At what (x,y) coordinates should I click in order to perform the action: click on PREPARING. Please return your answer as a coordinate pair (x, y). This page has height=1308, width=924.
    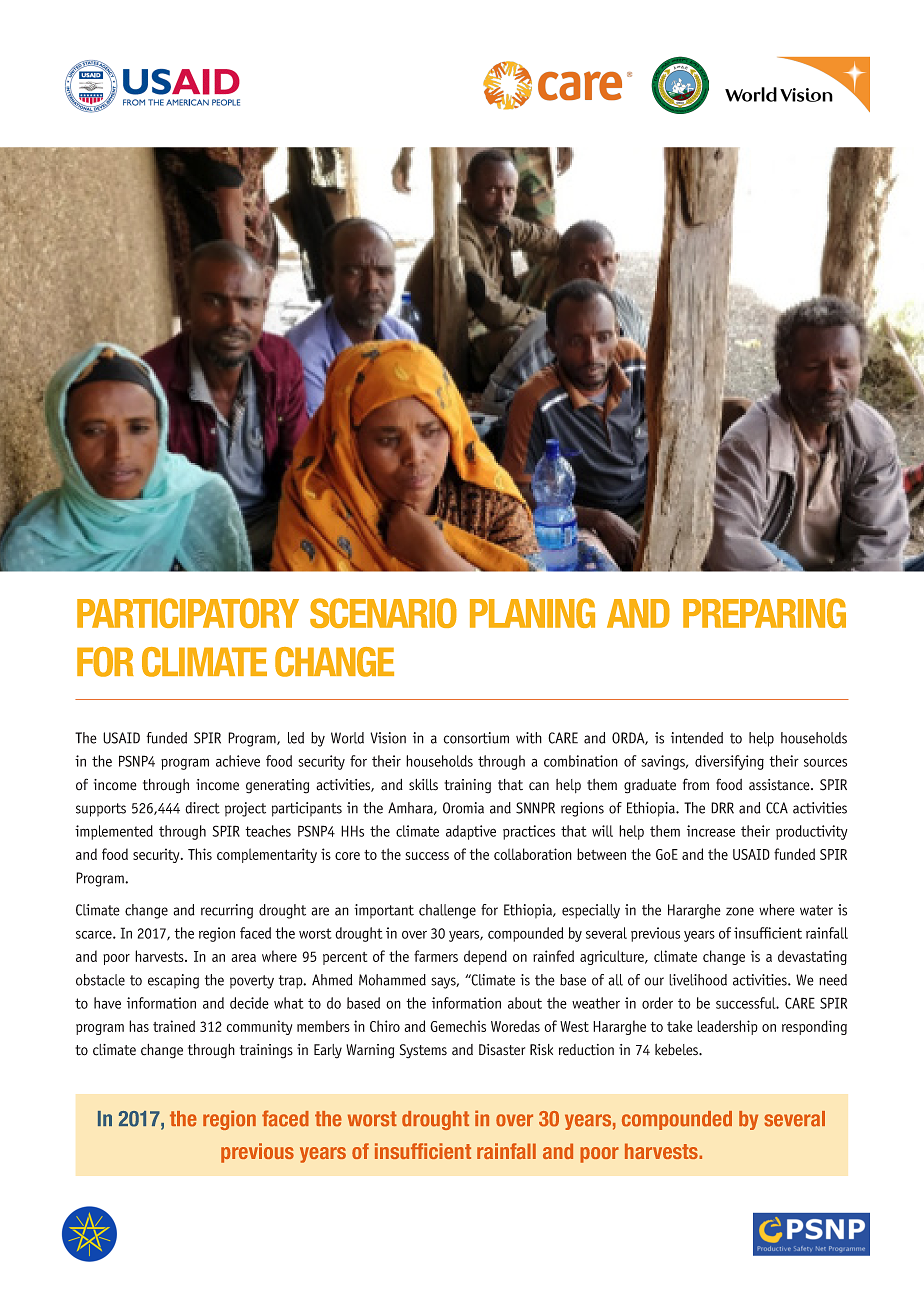
    Looking at the image, I should click on (764, 613).
